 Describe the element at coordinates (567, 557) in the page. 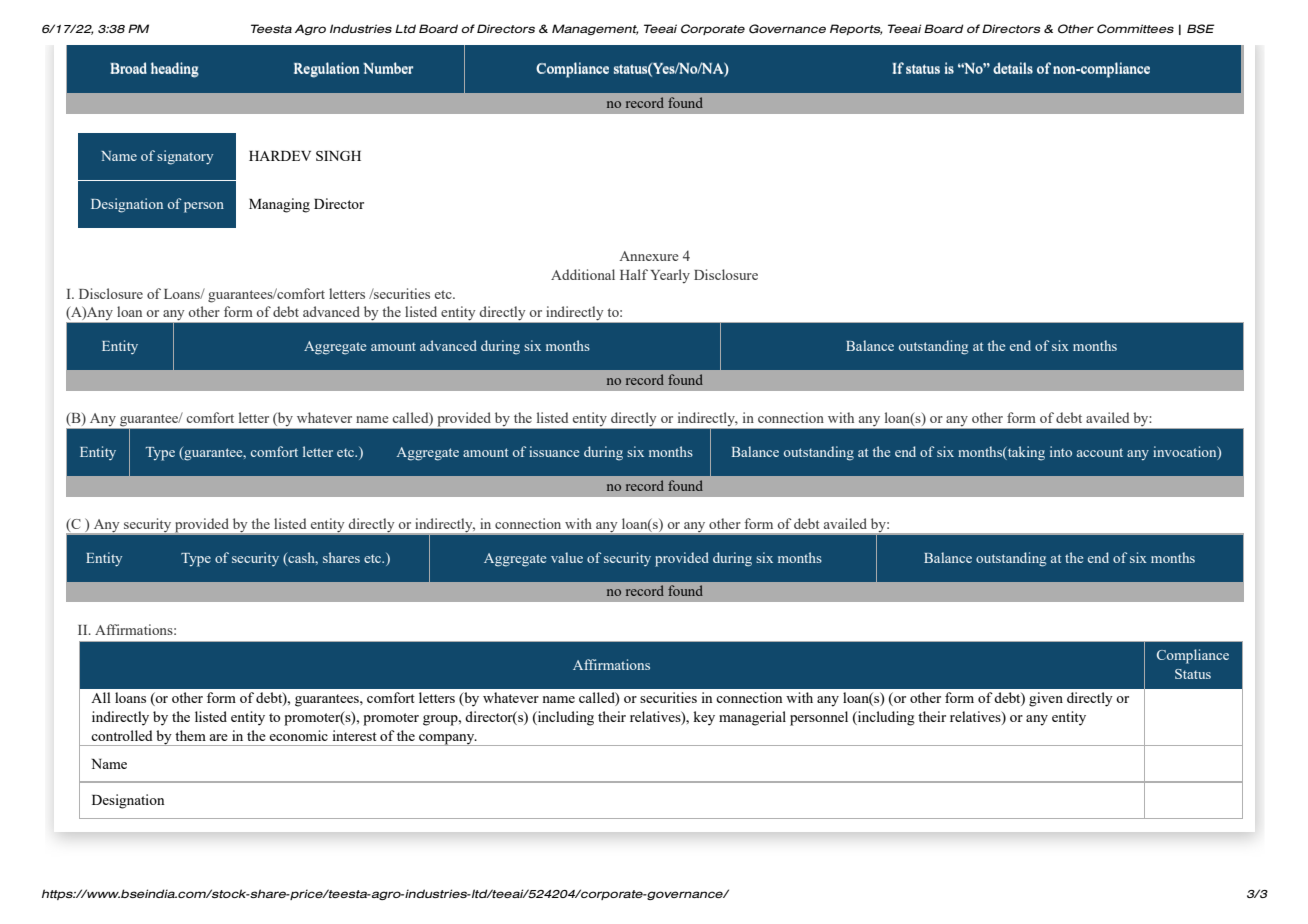

I see `value` at that location.
